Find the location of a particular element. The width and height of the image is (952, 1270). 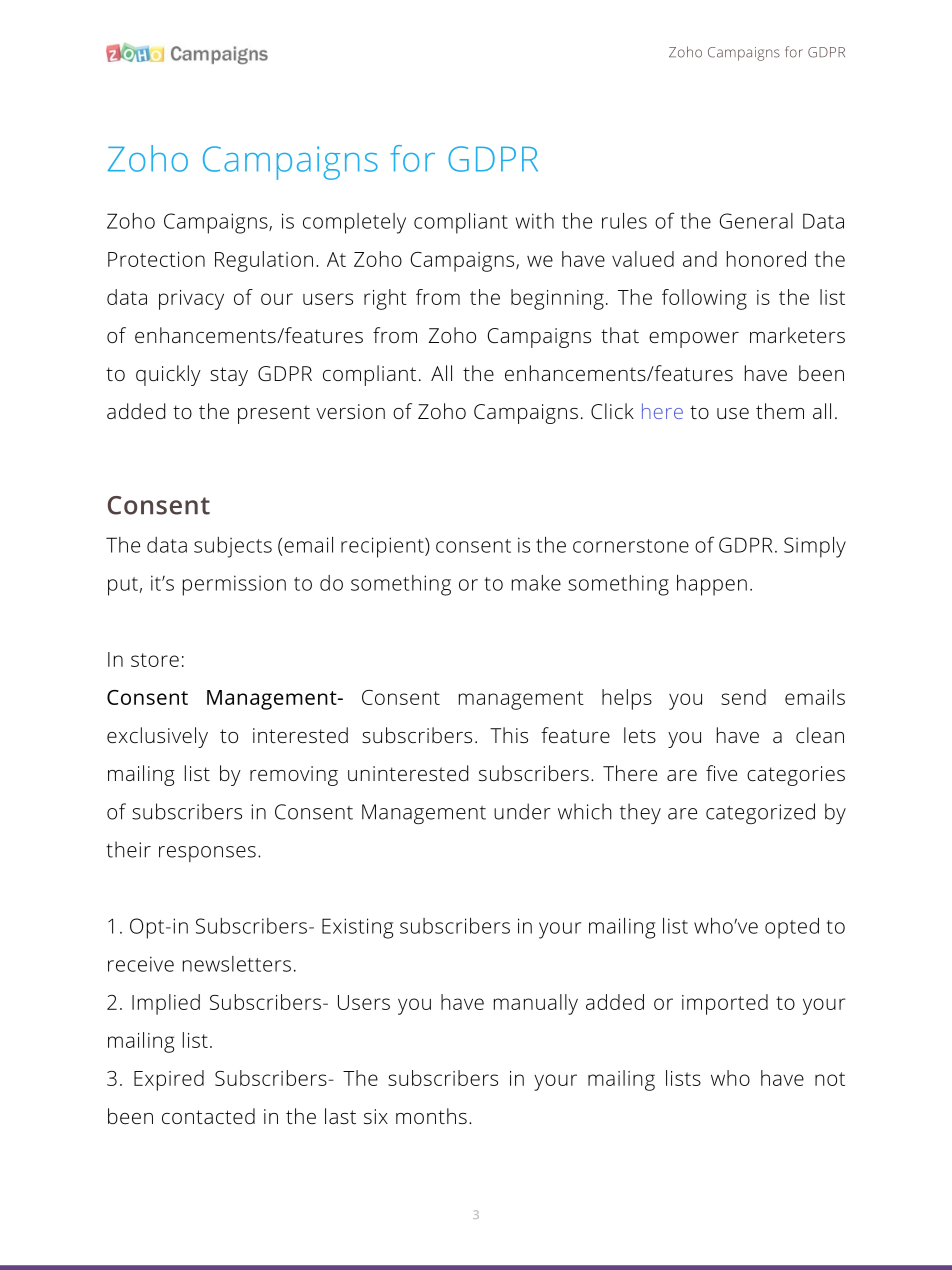

store is located at coordinates (155, 660).
